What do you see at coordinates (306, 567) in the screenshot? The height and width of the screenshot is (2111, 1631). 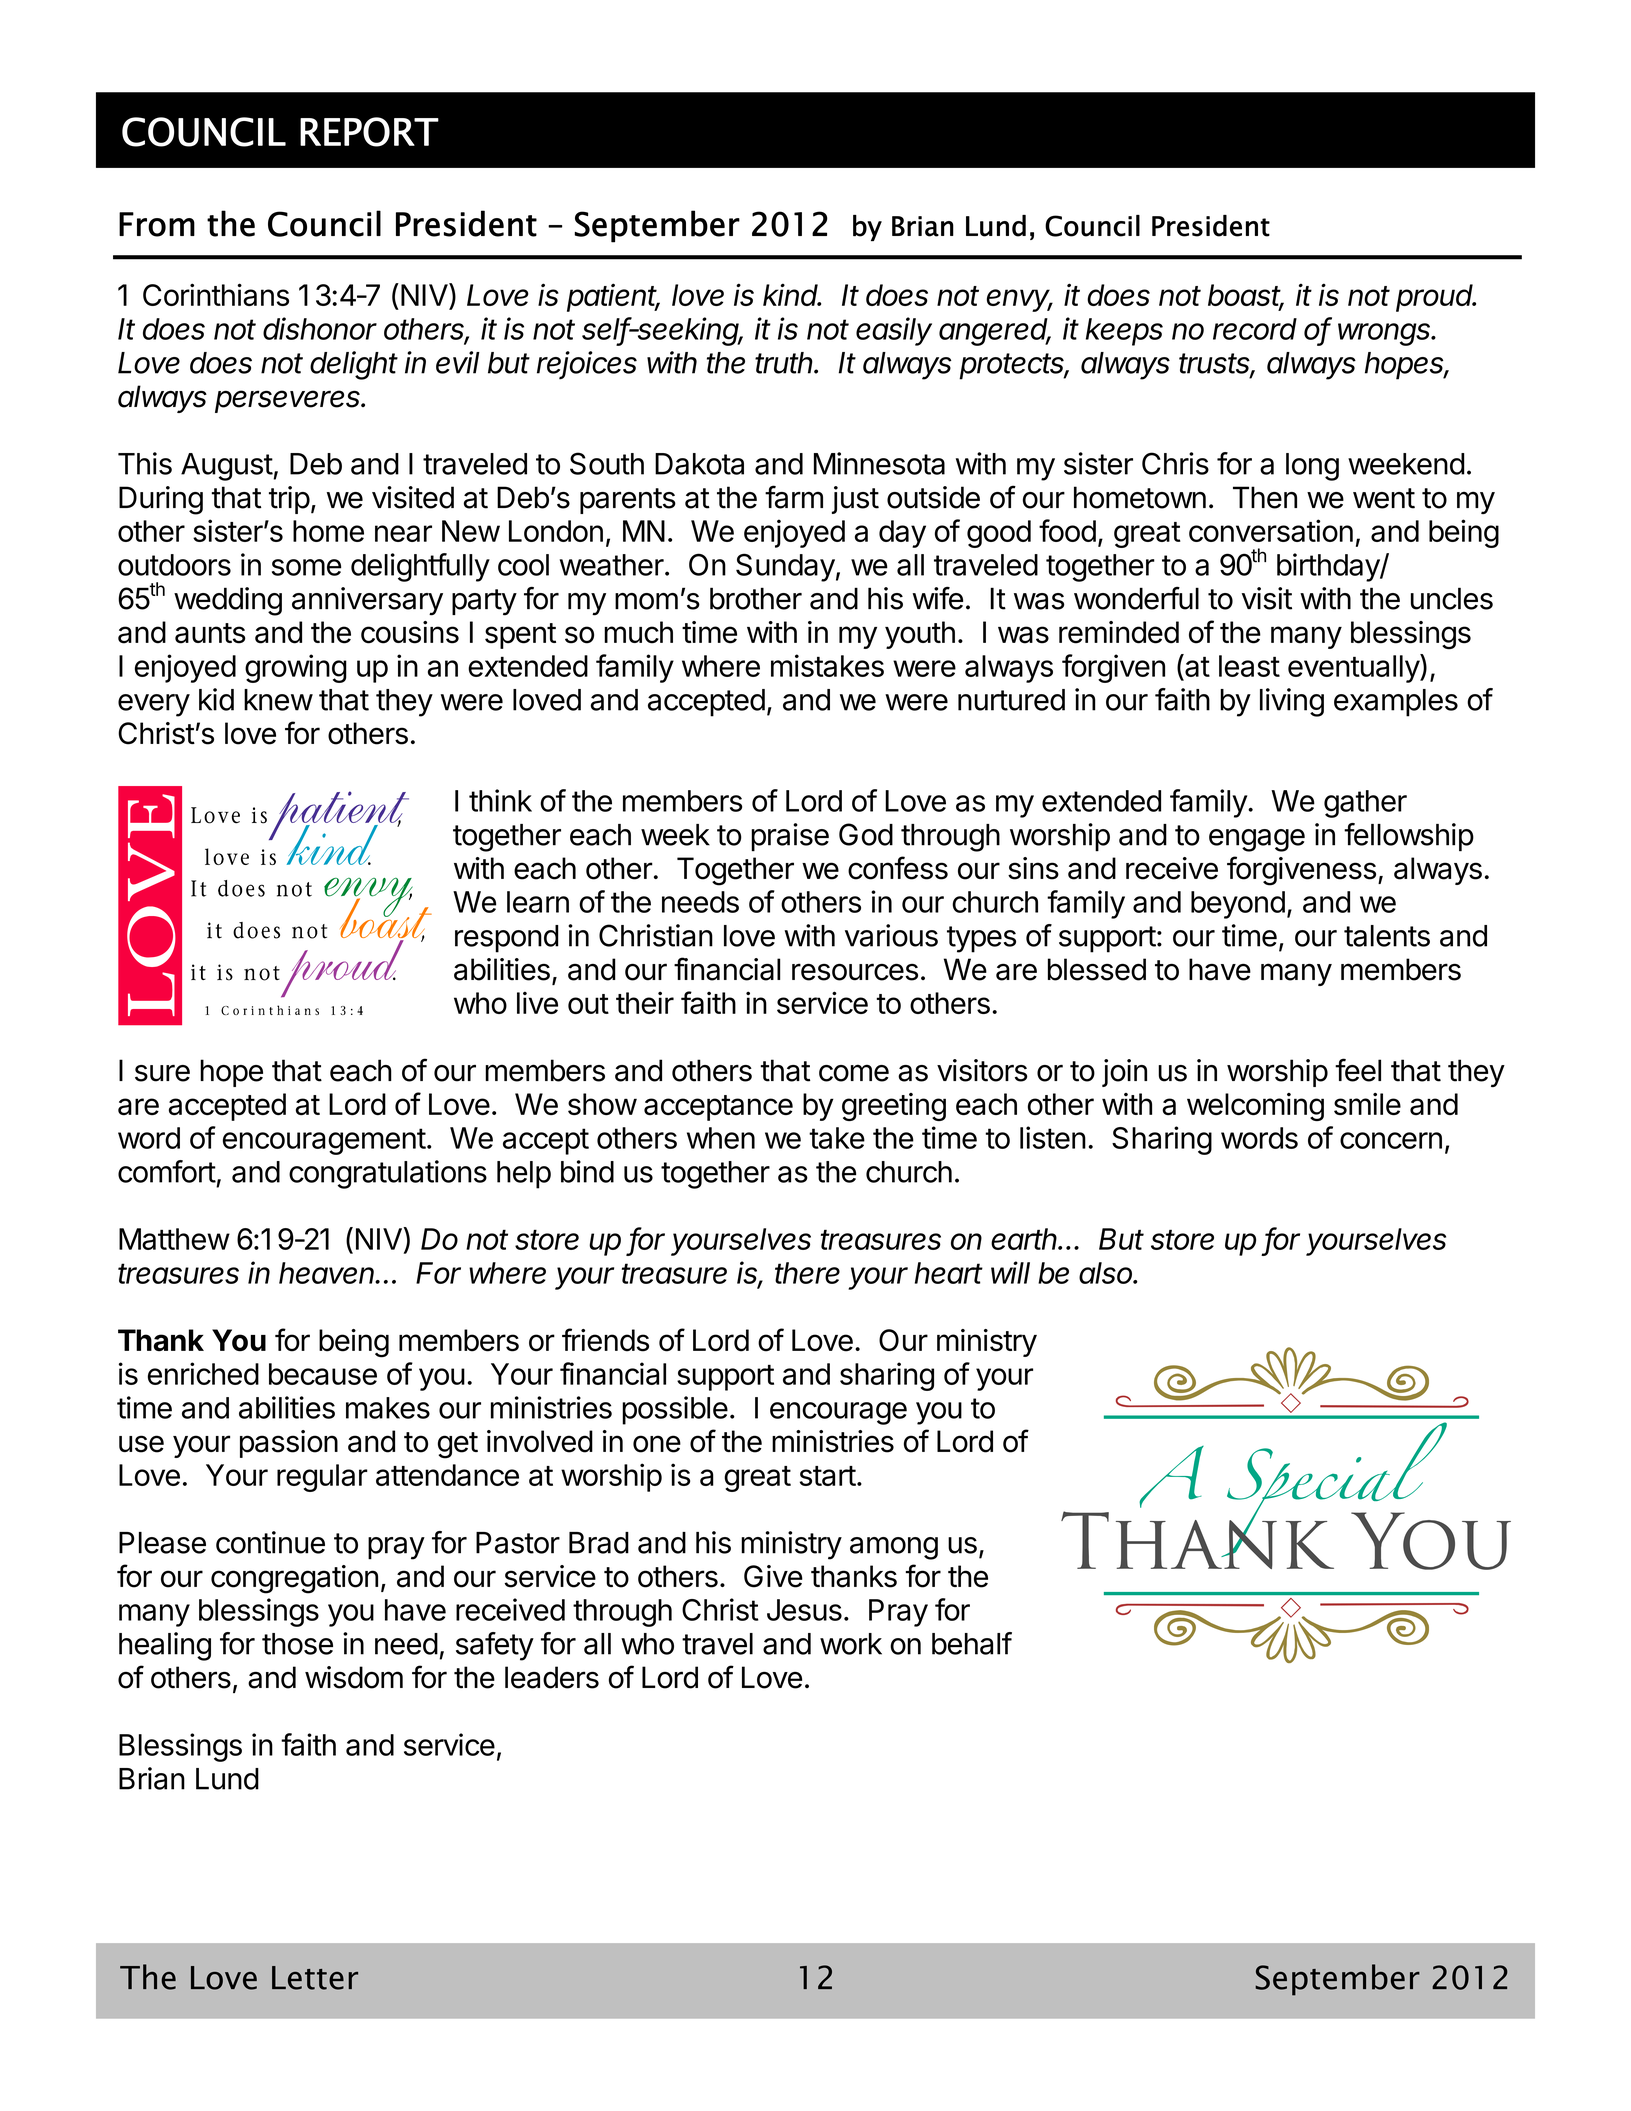 I see `some` at bounding box center [306, 567].
